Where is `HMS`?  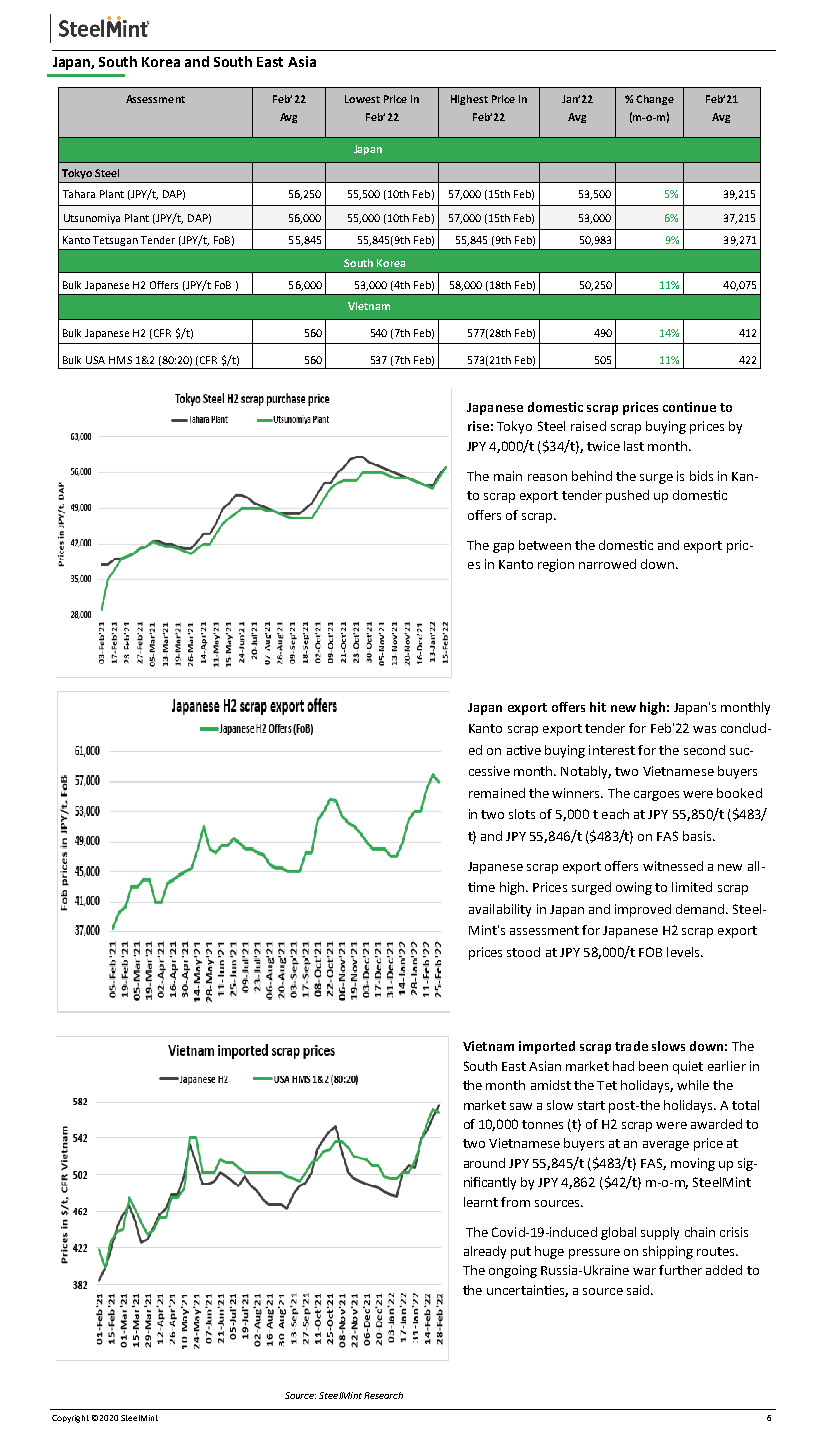
HMS is located at coordinates (120, 360).
